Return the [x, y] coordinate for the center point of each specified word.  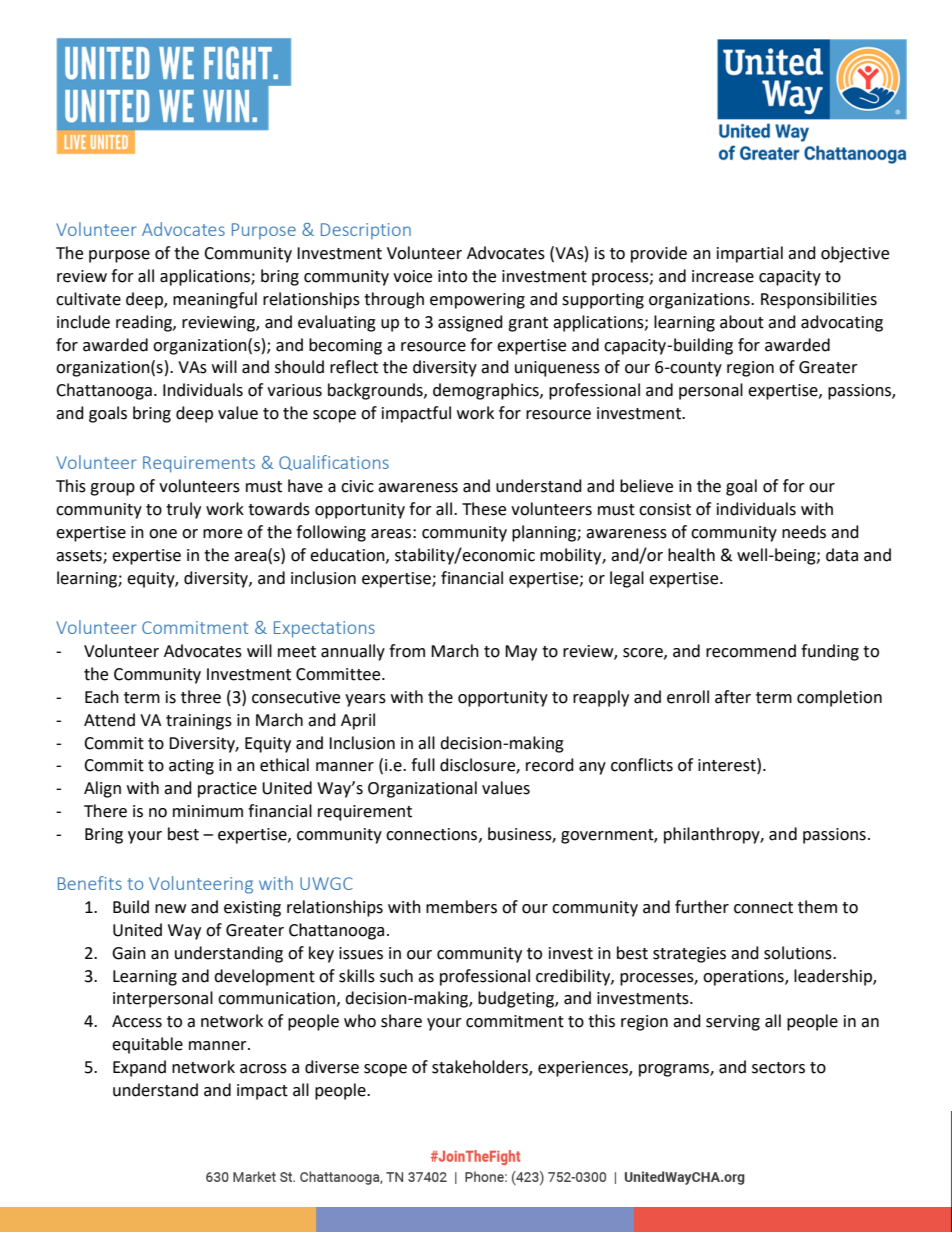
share [401, 1021]
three [201, 697]
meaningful [215, 300]
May [521, 653]
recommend [751, 651]
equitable [147, 1045]
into [452, 276]
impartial [750, 254]
